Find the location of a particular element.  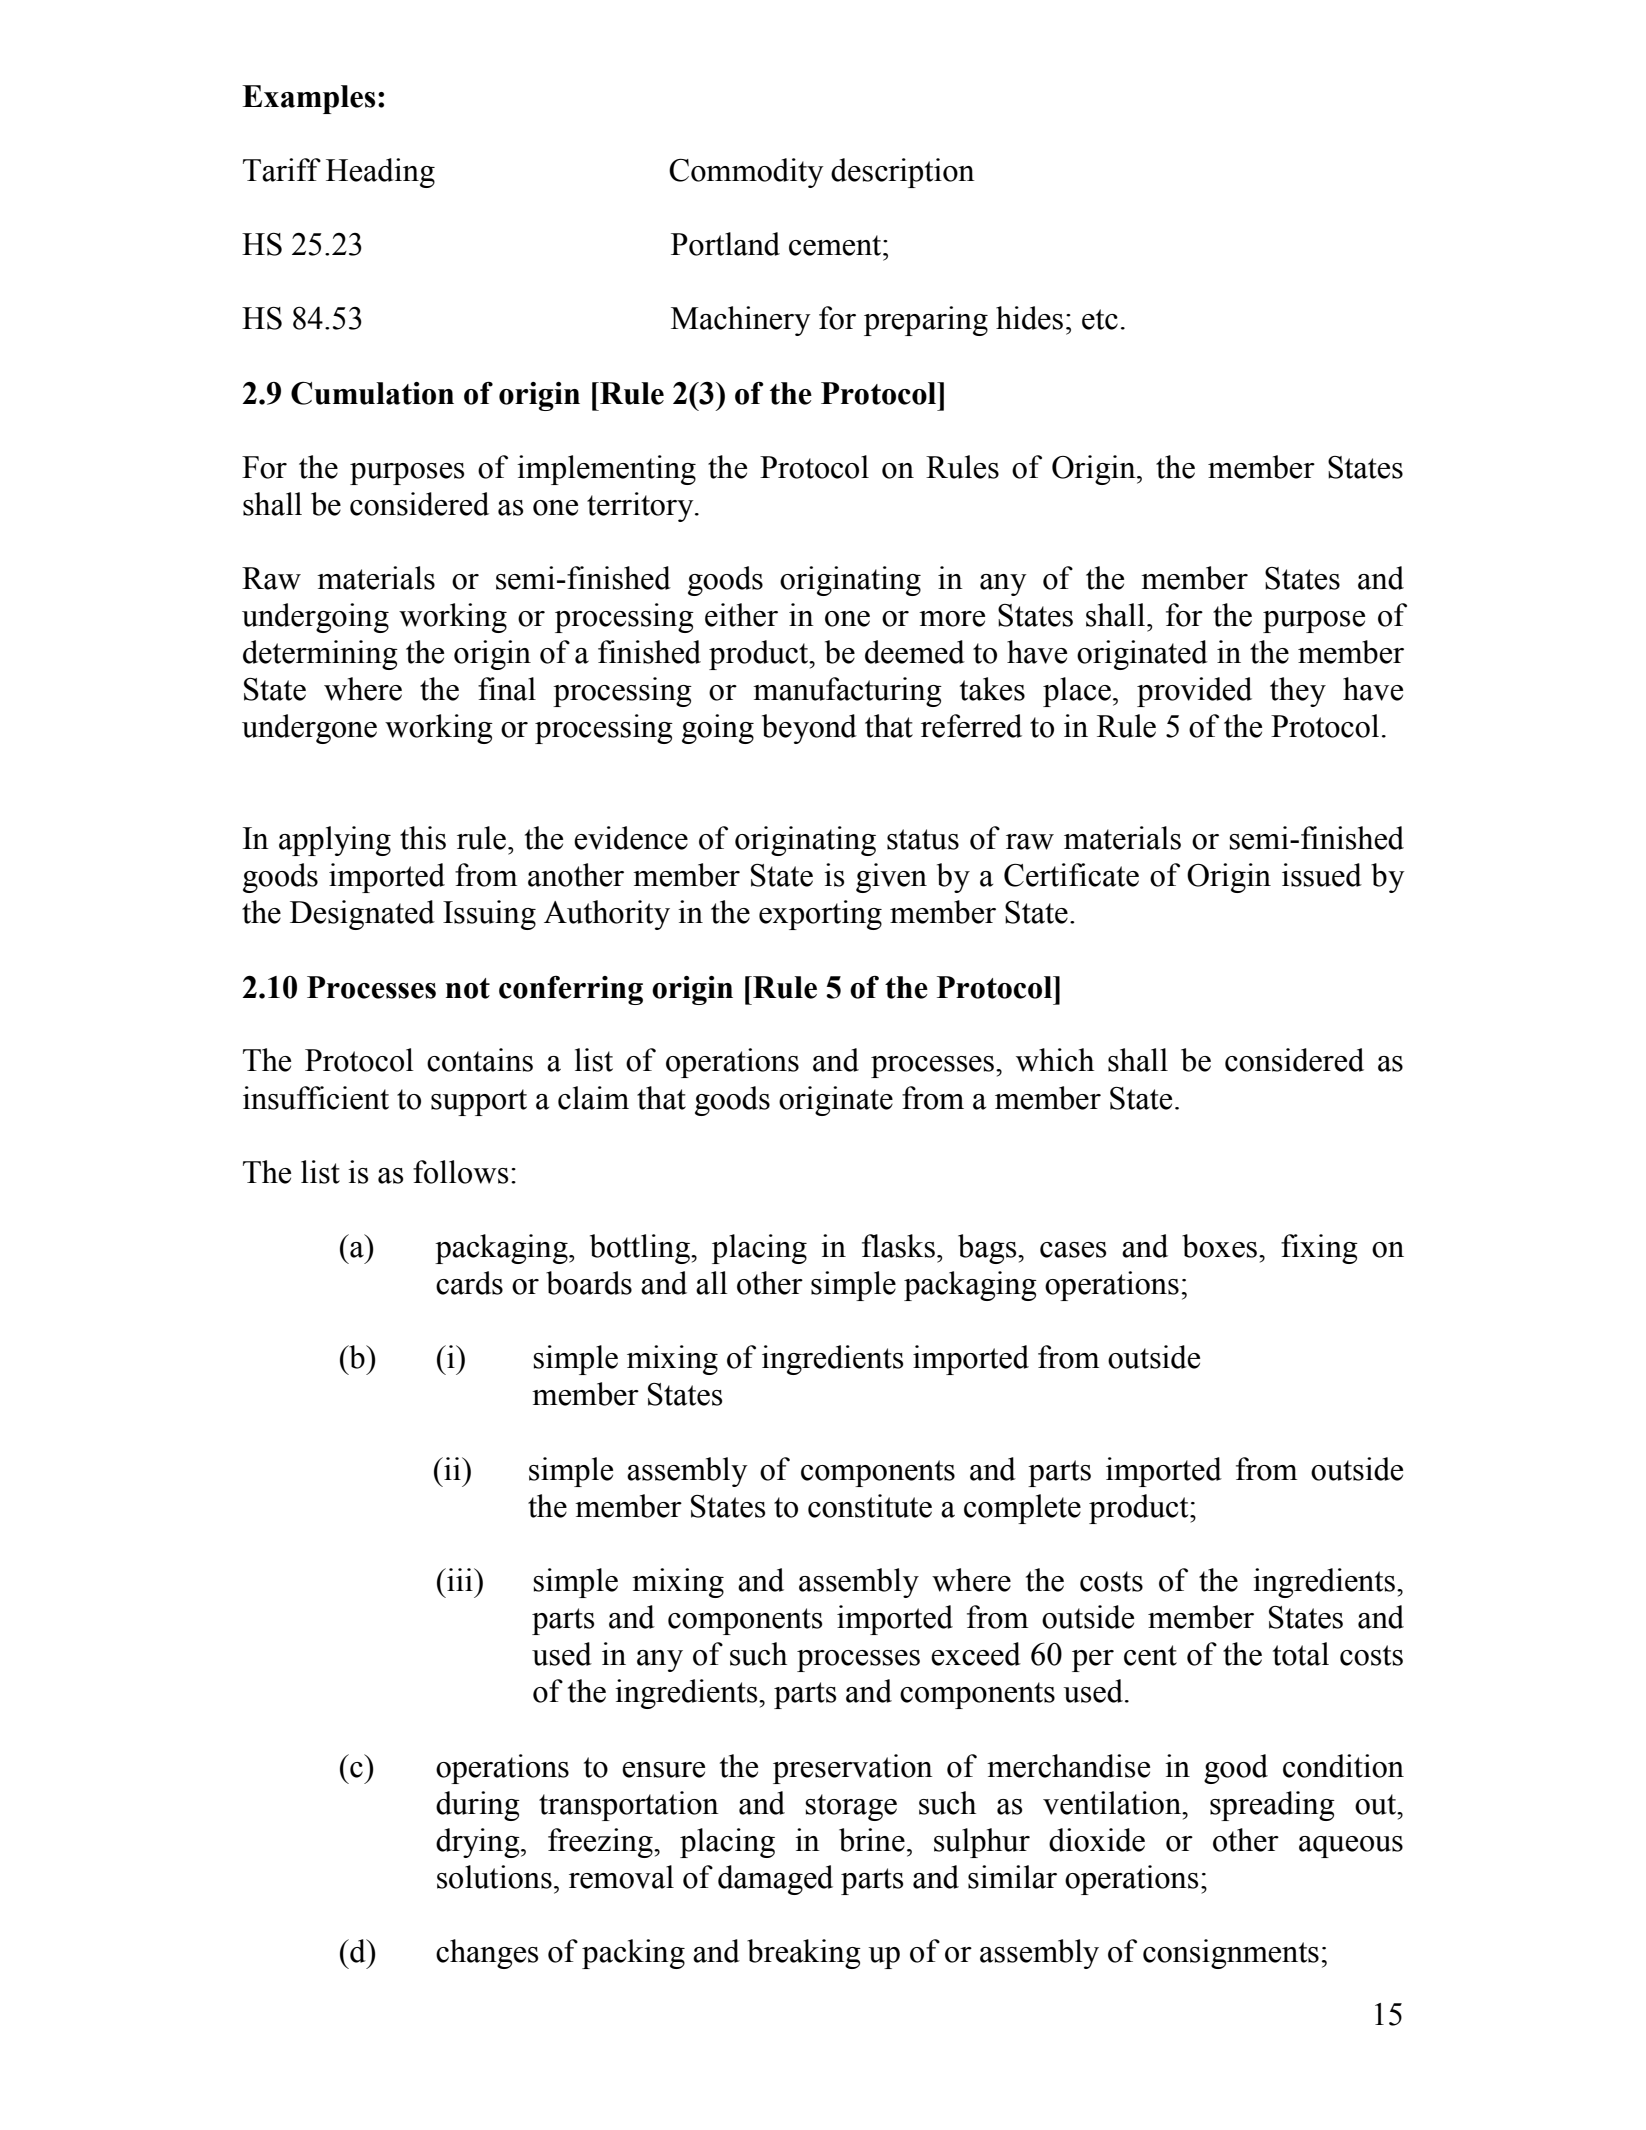

etc is located at coordinates (1100, 319).
